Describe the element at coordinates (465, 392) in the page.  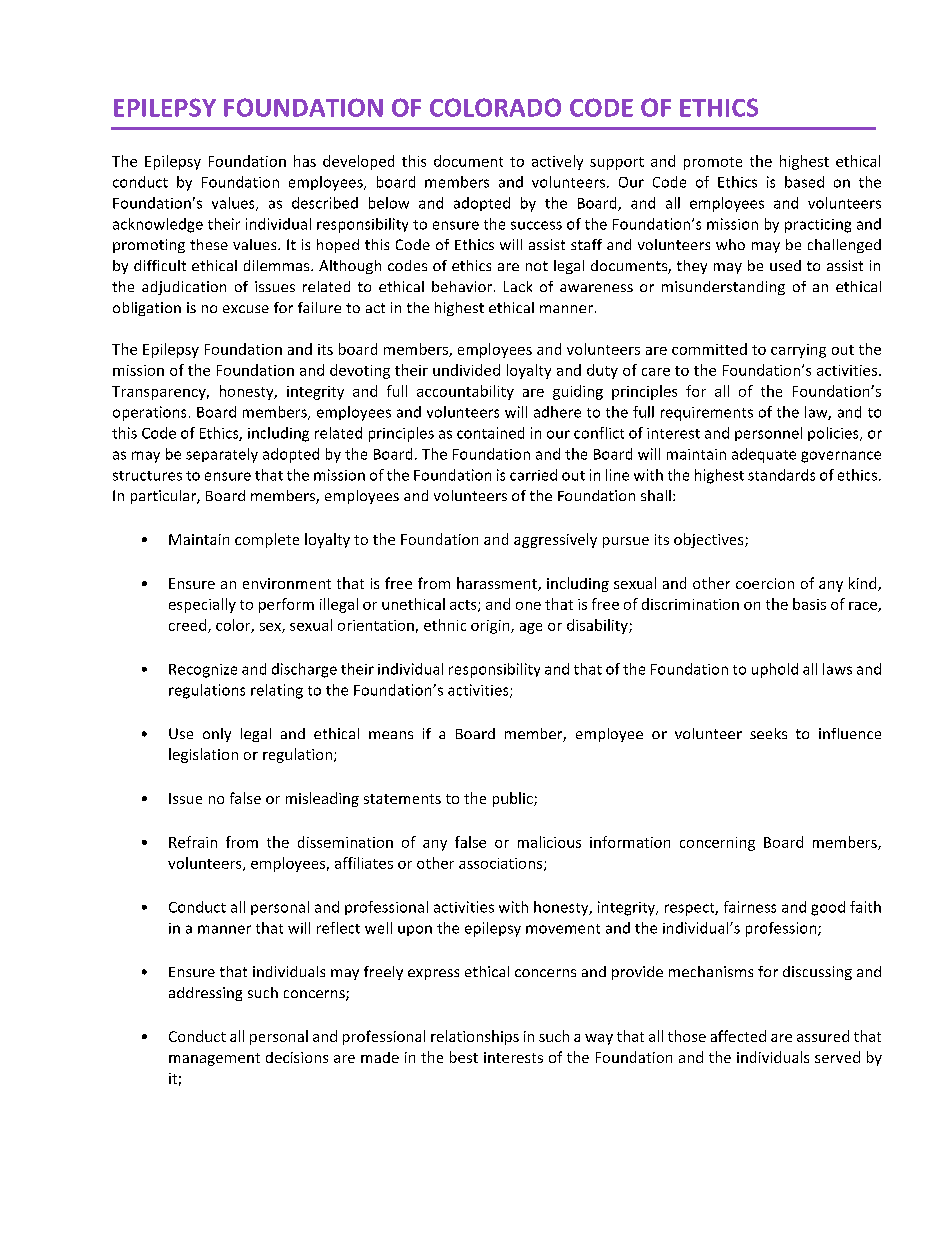
I see `accountability` at that location.
